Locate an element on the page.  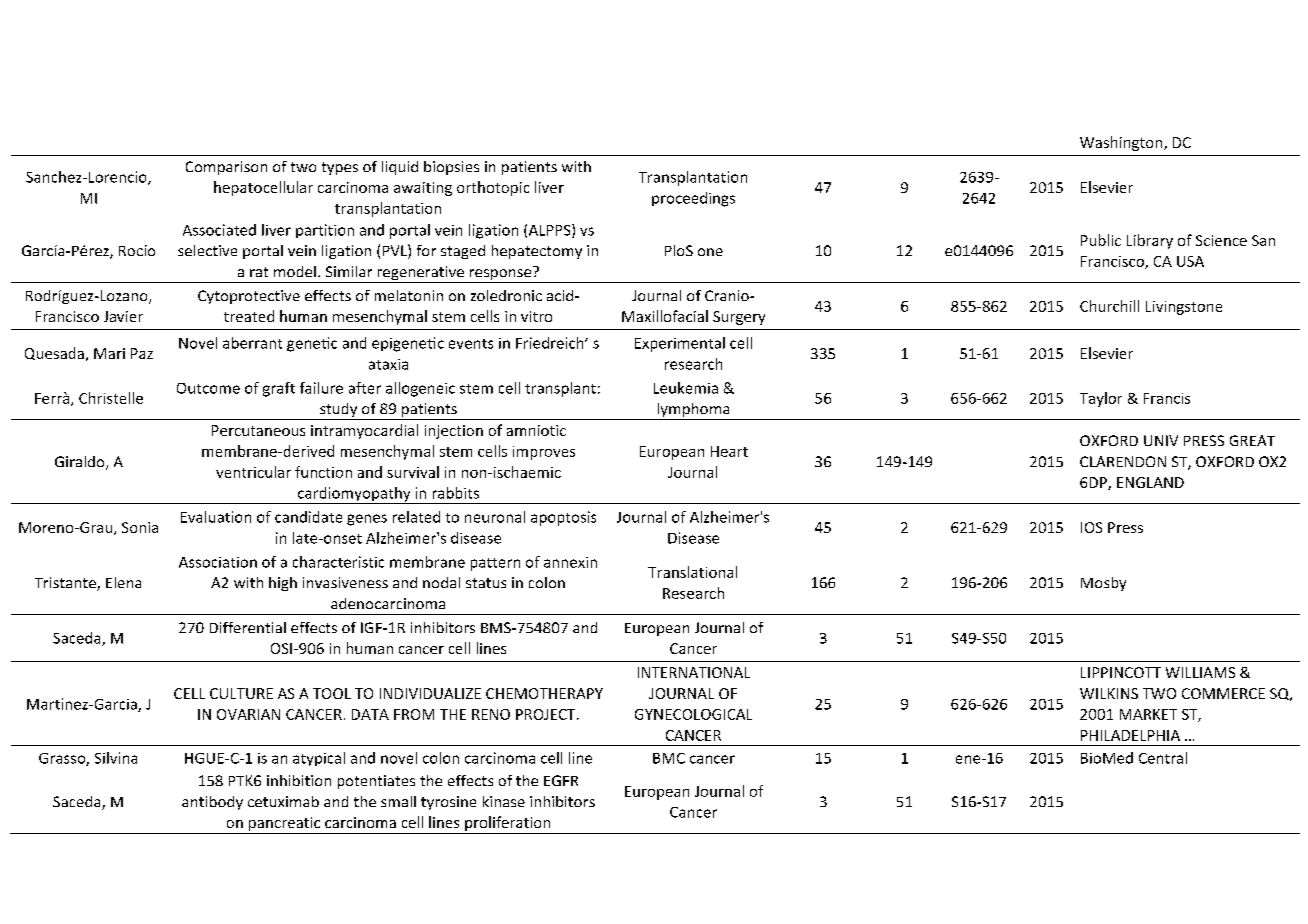
vitro is located at coordinates (536, 316).
